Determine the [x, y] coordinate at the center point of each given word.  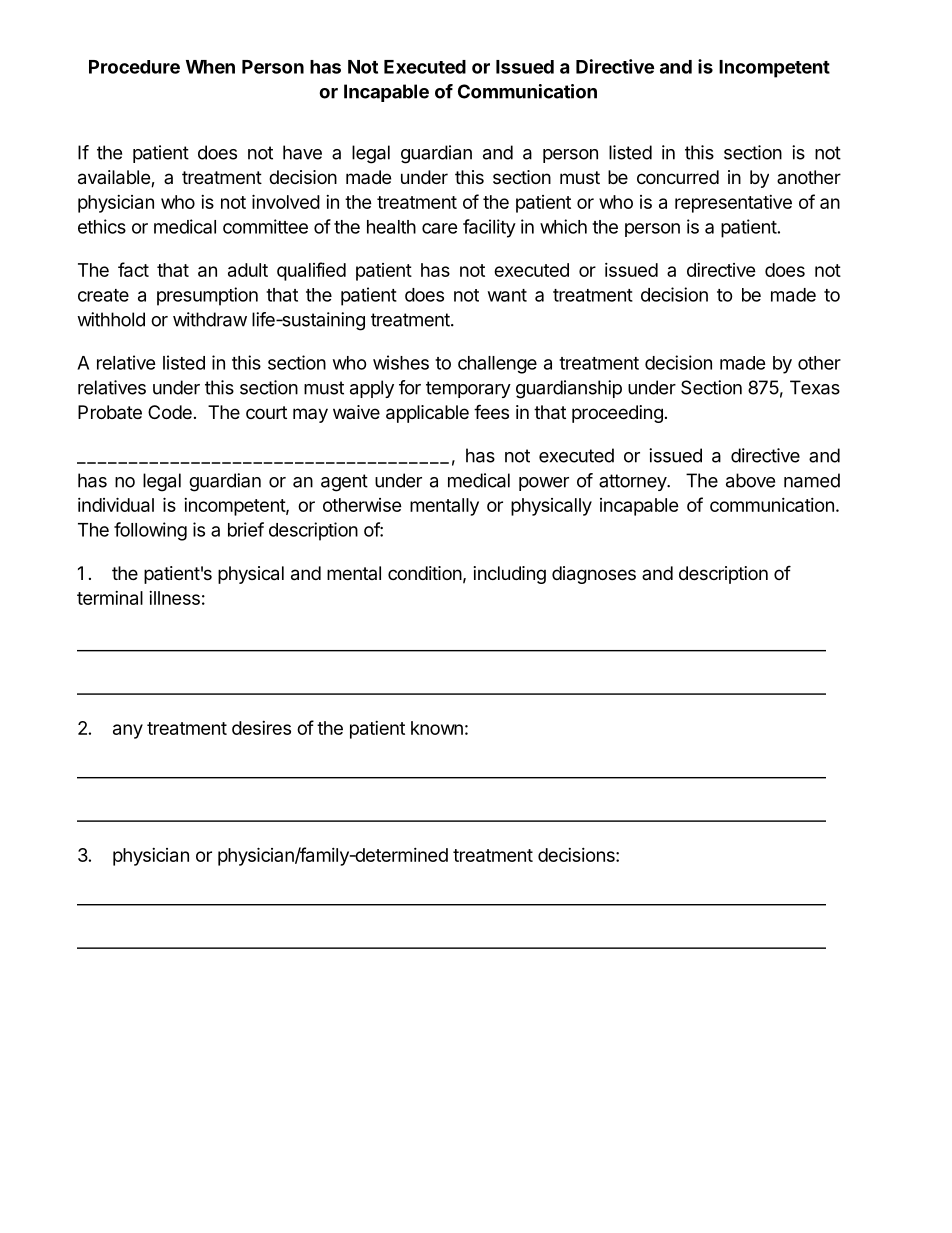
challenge [497, 365]
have [302, 152]
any [128, 731]
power [544, 484]
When [210, 67]
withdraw [210, 319]
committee [265, 226]
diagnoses [594, 575]
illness [174, 598]
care [440, 228]
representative [733, 204]
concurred [678, 177]
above [750, 480]
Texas [815, 387]
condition [425, 573]
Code [170, 412]
